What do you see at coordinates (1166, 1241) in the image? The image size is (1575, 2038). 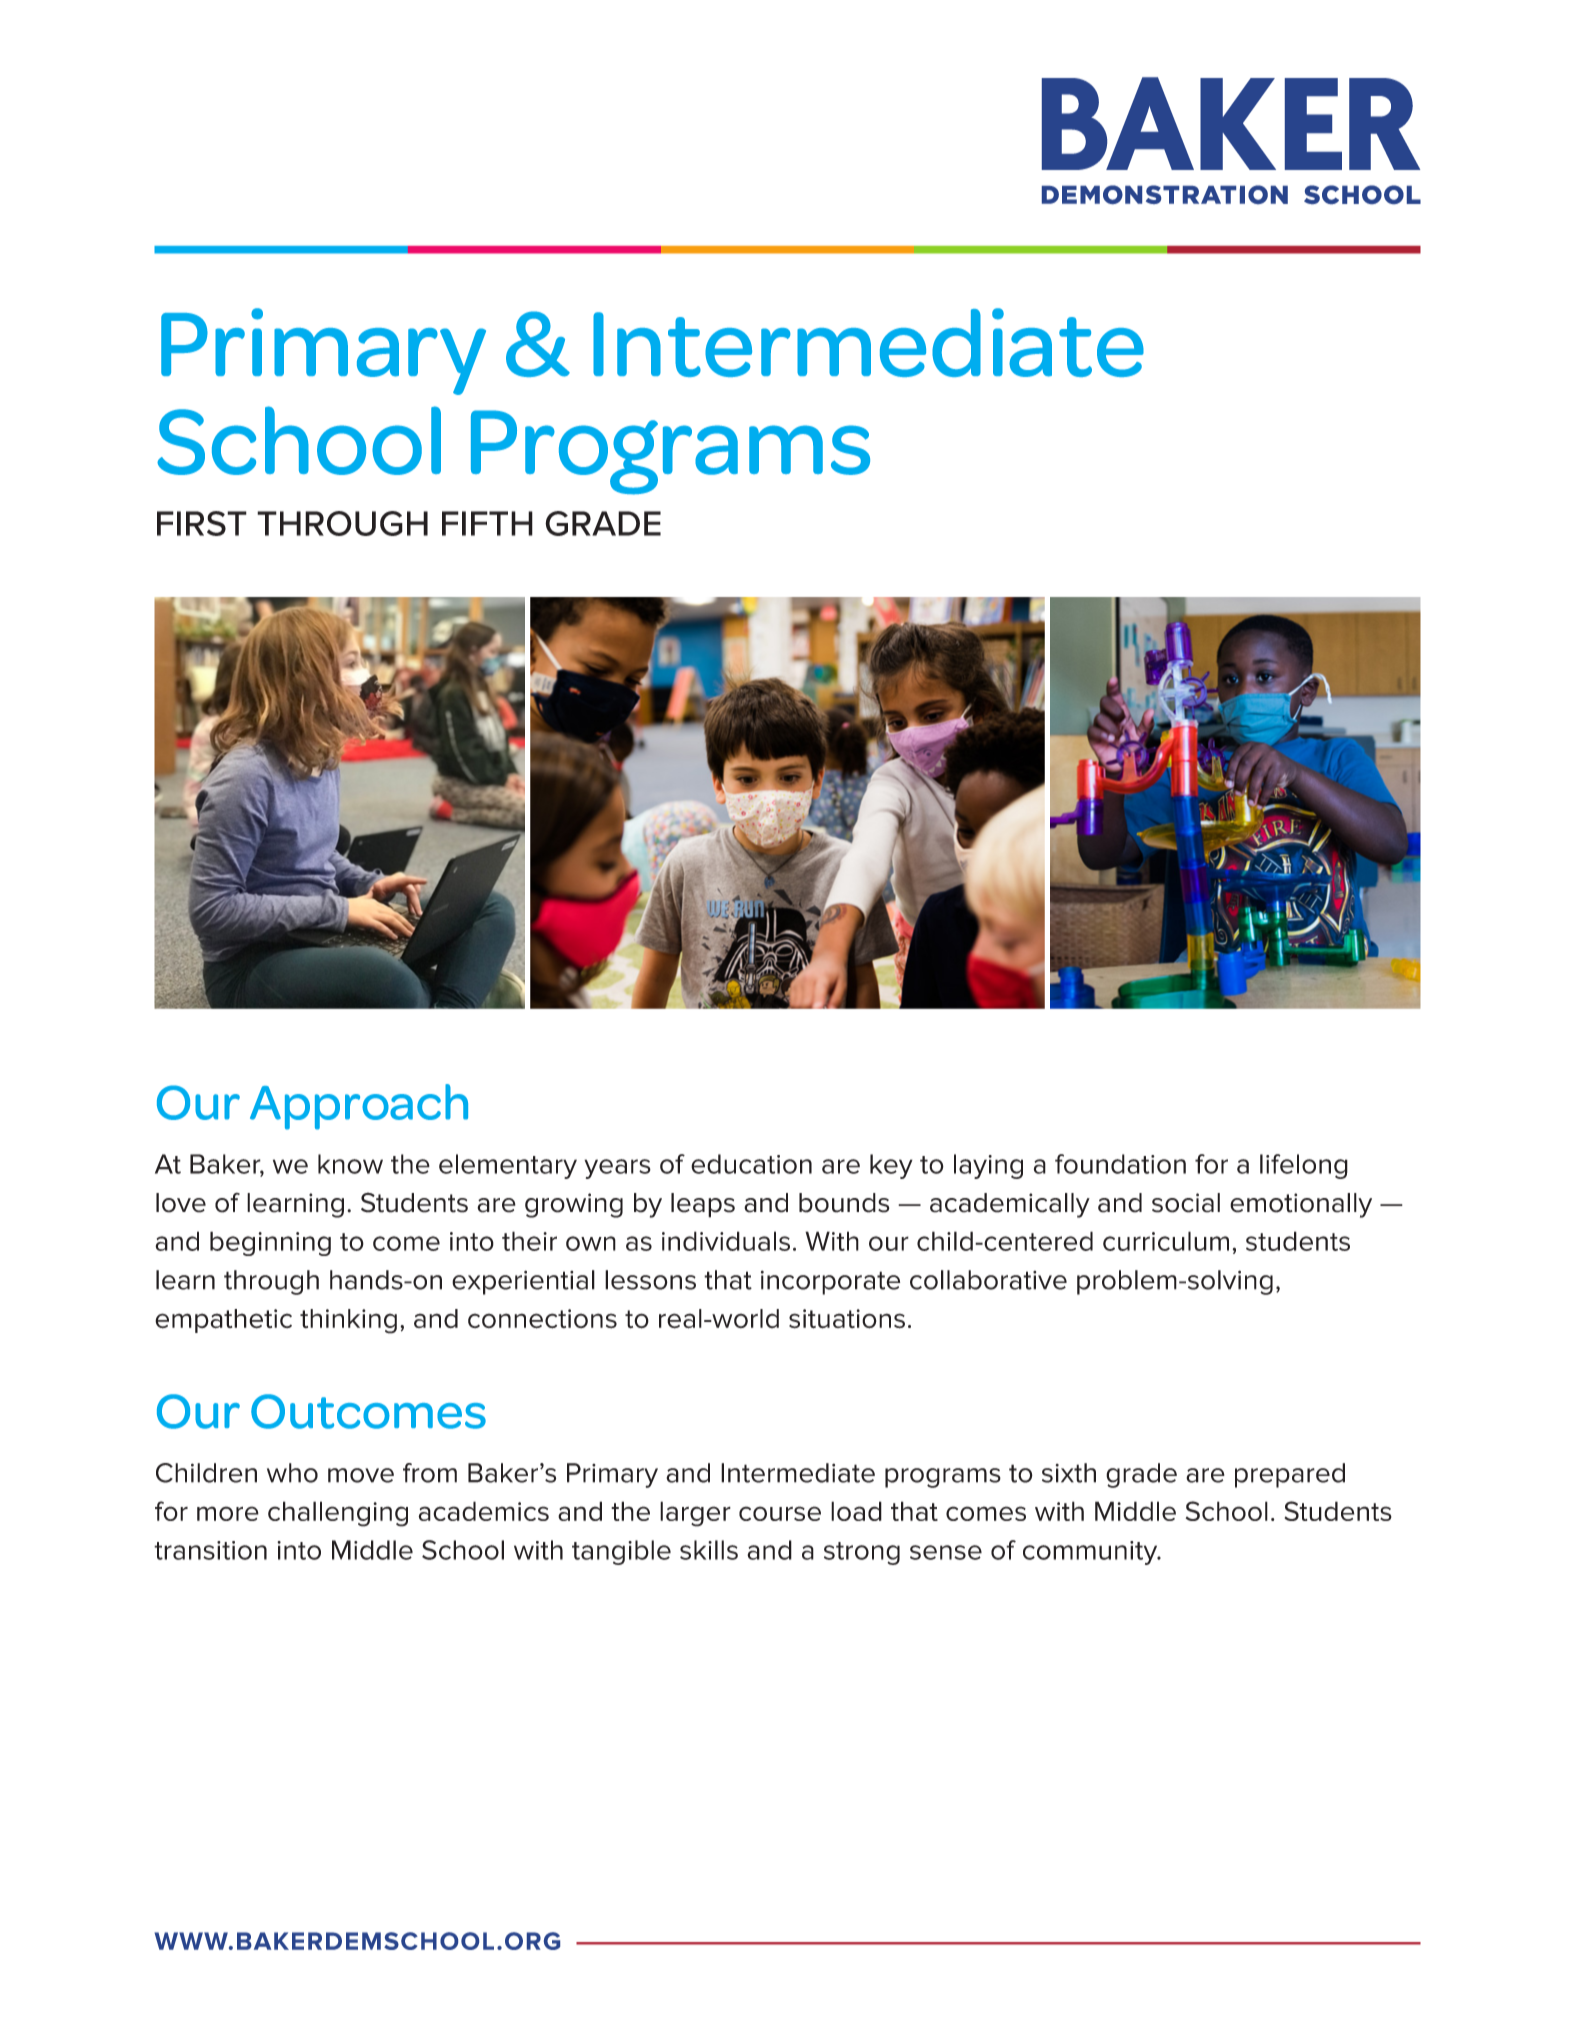 I see `curriculum` at bounding box center [1166, 1241].
